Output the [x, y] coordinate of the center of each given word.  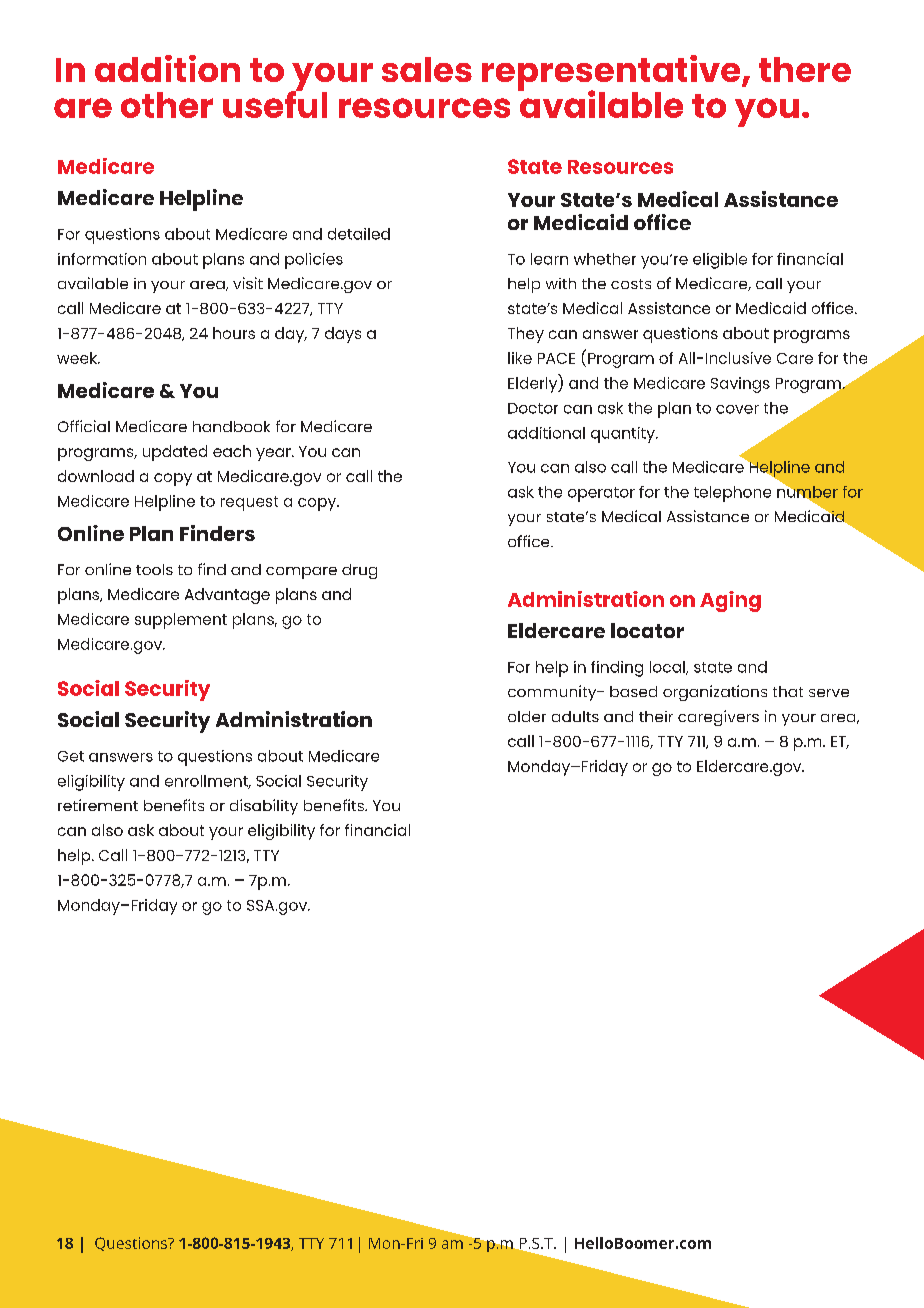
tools [154, 569]
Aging [730, 601]
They [526, 335]
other [167, 105]
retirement [98, 805]
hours [234, 333]
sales [427, 69]
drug [359, 571]
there [805, 69]
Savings [740, 385]
